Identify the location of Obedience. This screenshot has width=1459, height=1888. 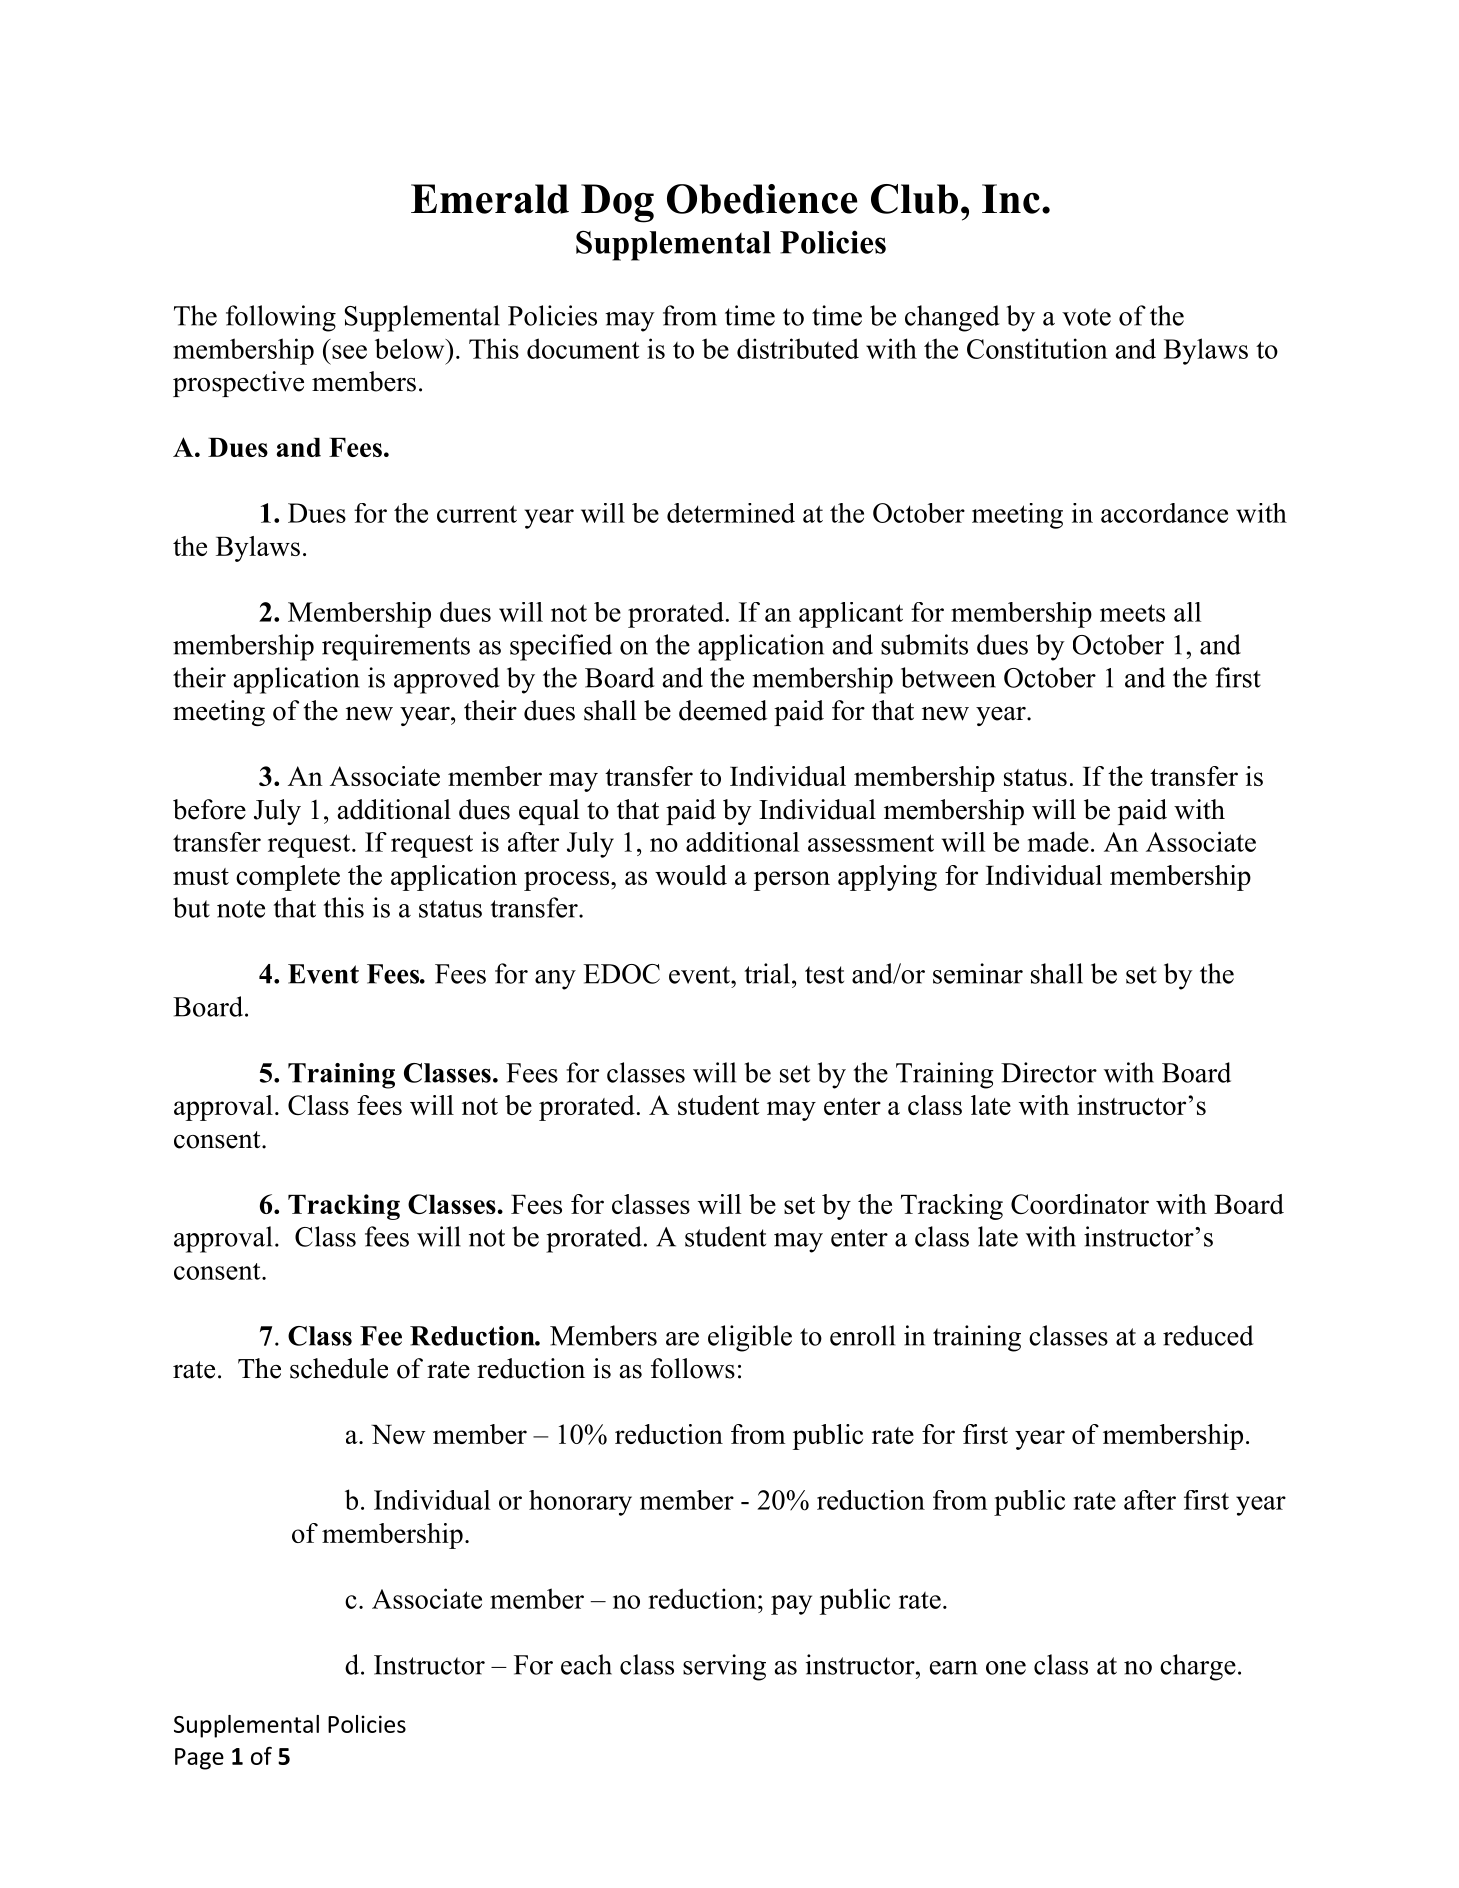
(762, 199).
